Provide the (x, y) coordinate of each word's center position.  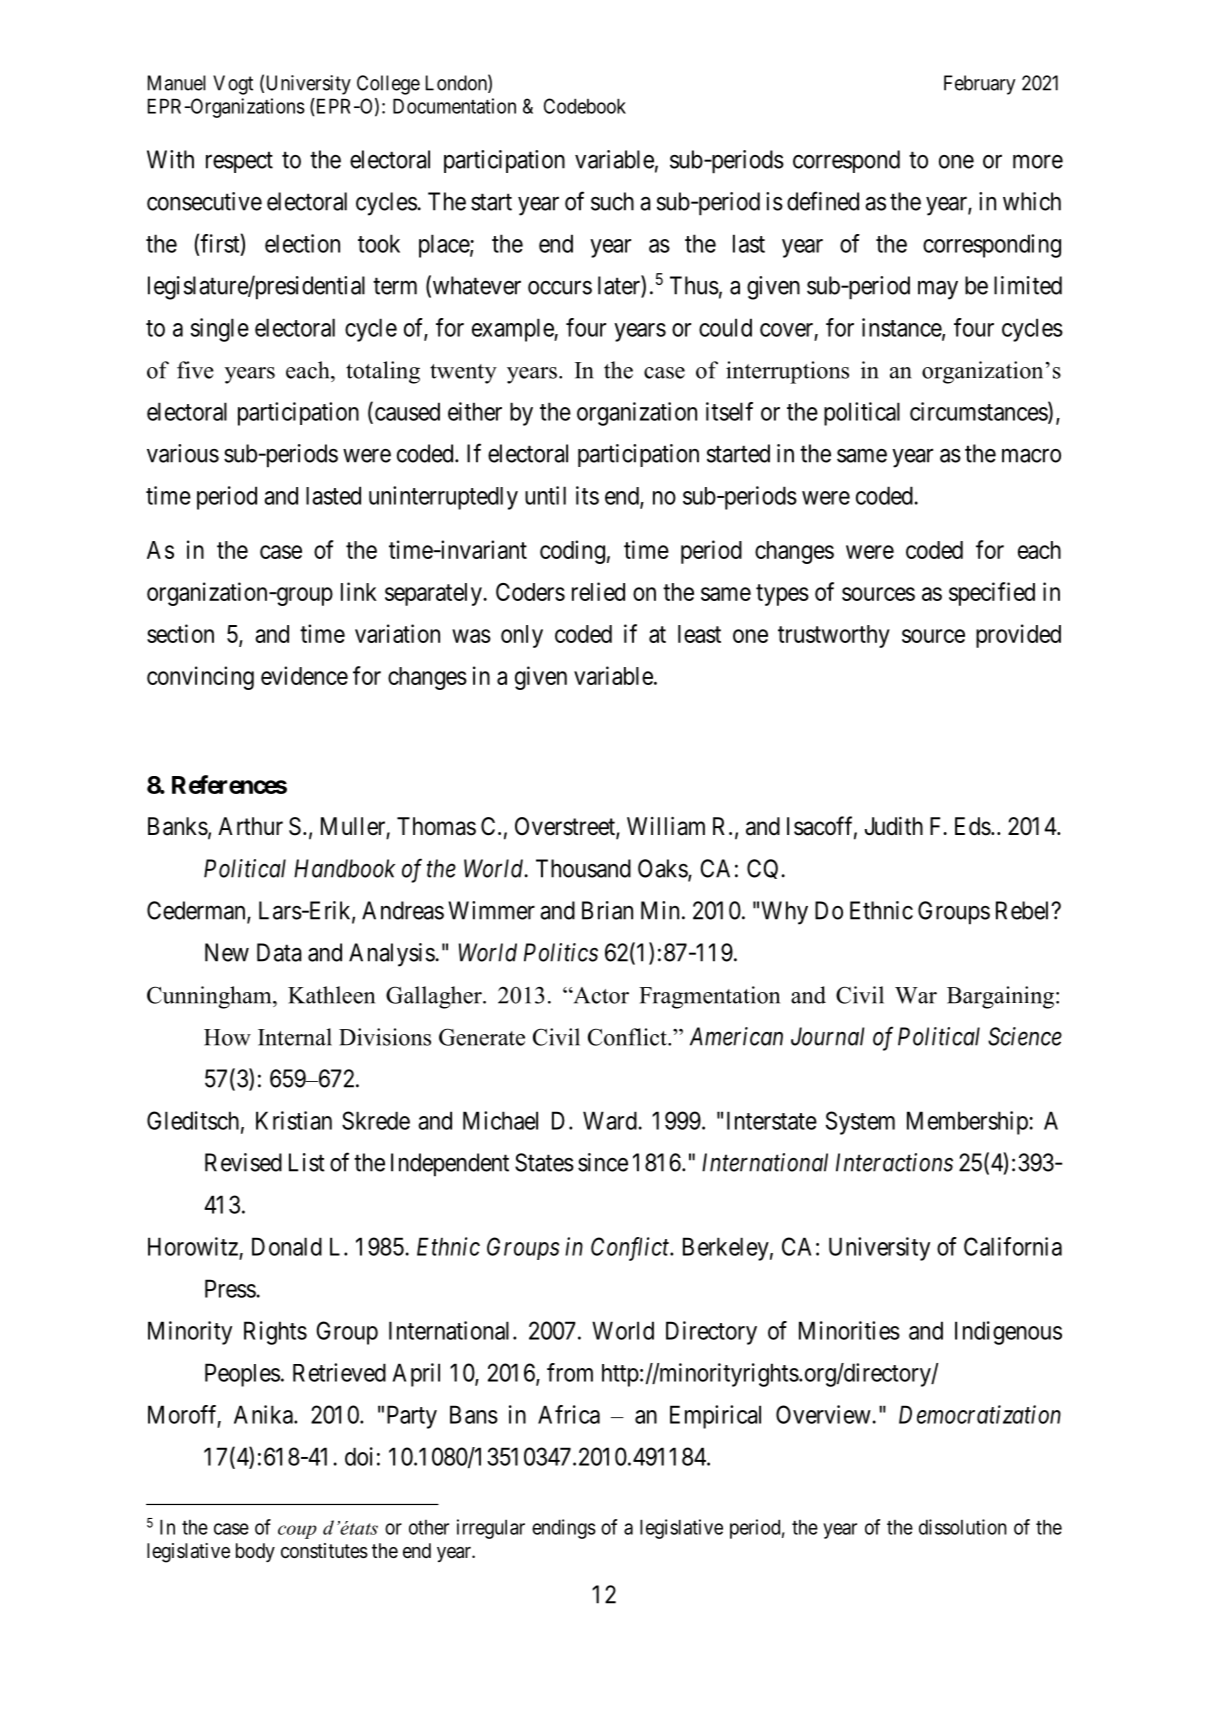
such (612, 201)
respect (239, 162)
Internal (295, 1037)
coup (297, 1532)
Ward (610, 1120)
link (359, 591)
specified (992, 594)
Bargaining (1002, 997)
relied (598, 591)
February (979, 85)
